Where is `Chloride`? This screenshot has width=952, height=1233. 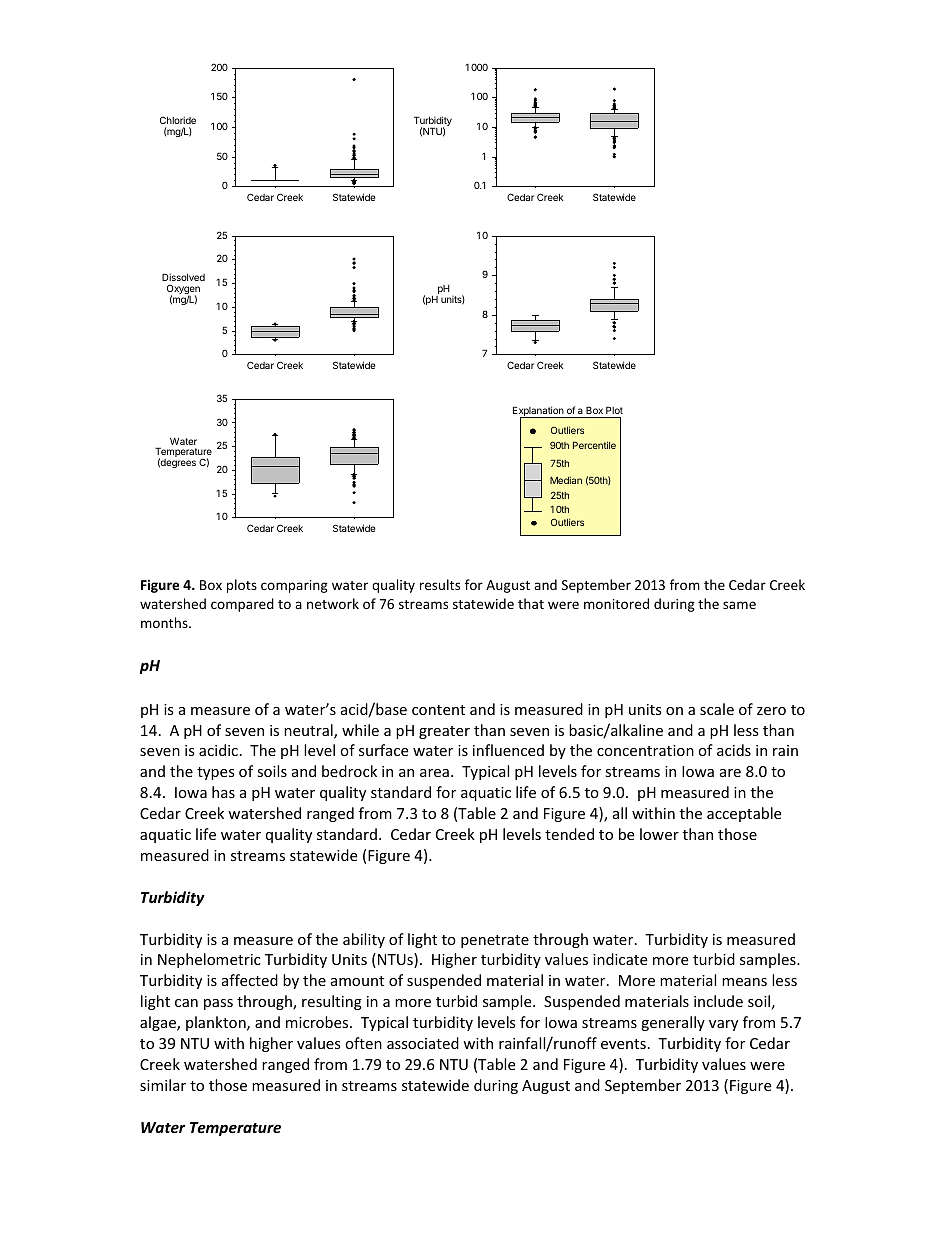
Chloride is located at coordinates (178, 120).
